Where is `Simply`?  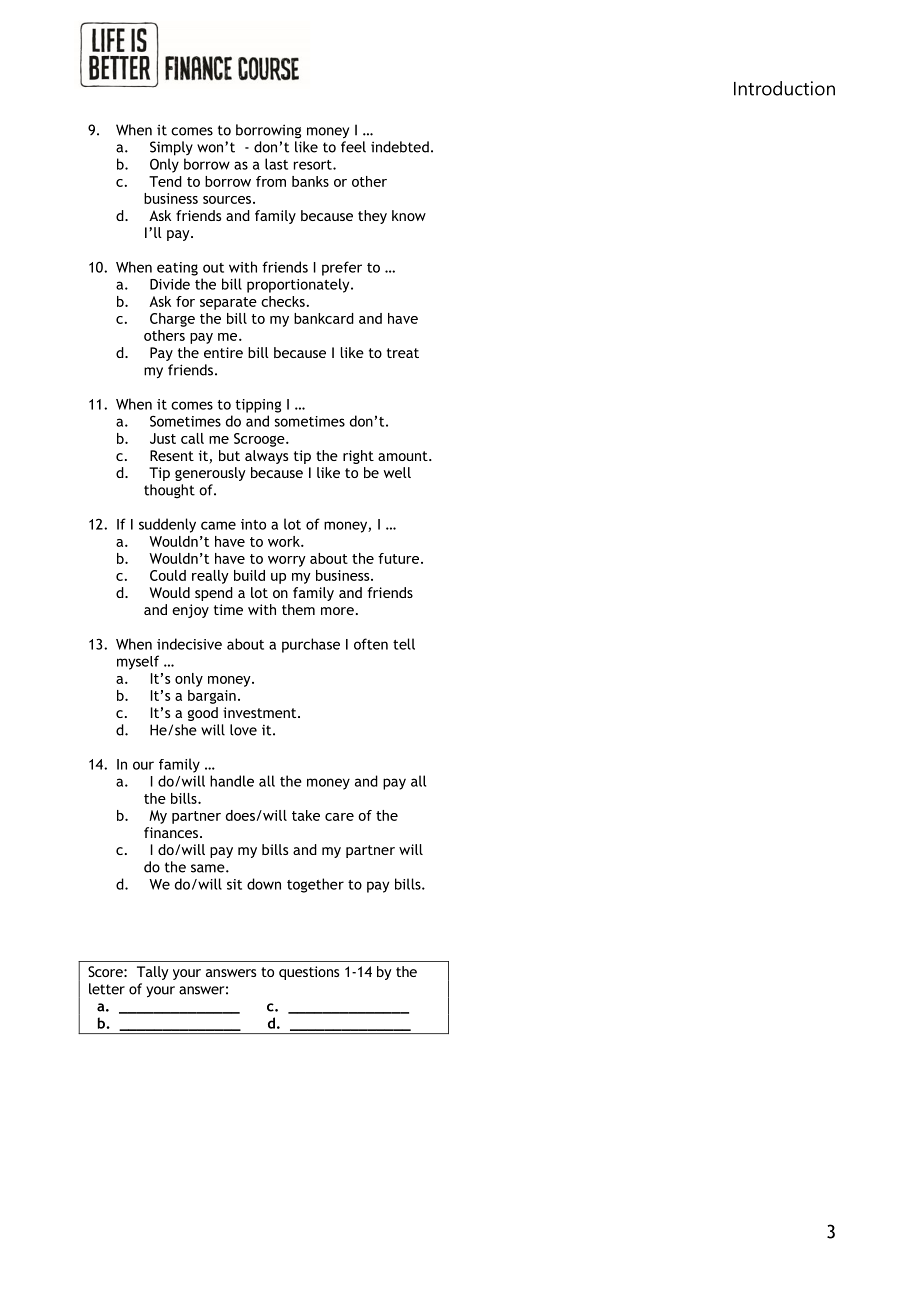 Simply is located at coordinates (171, 148).
